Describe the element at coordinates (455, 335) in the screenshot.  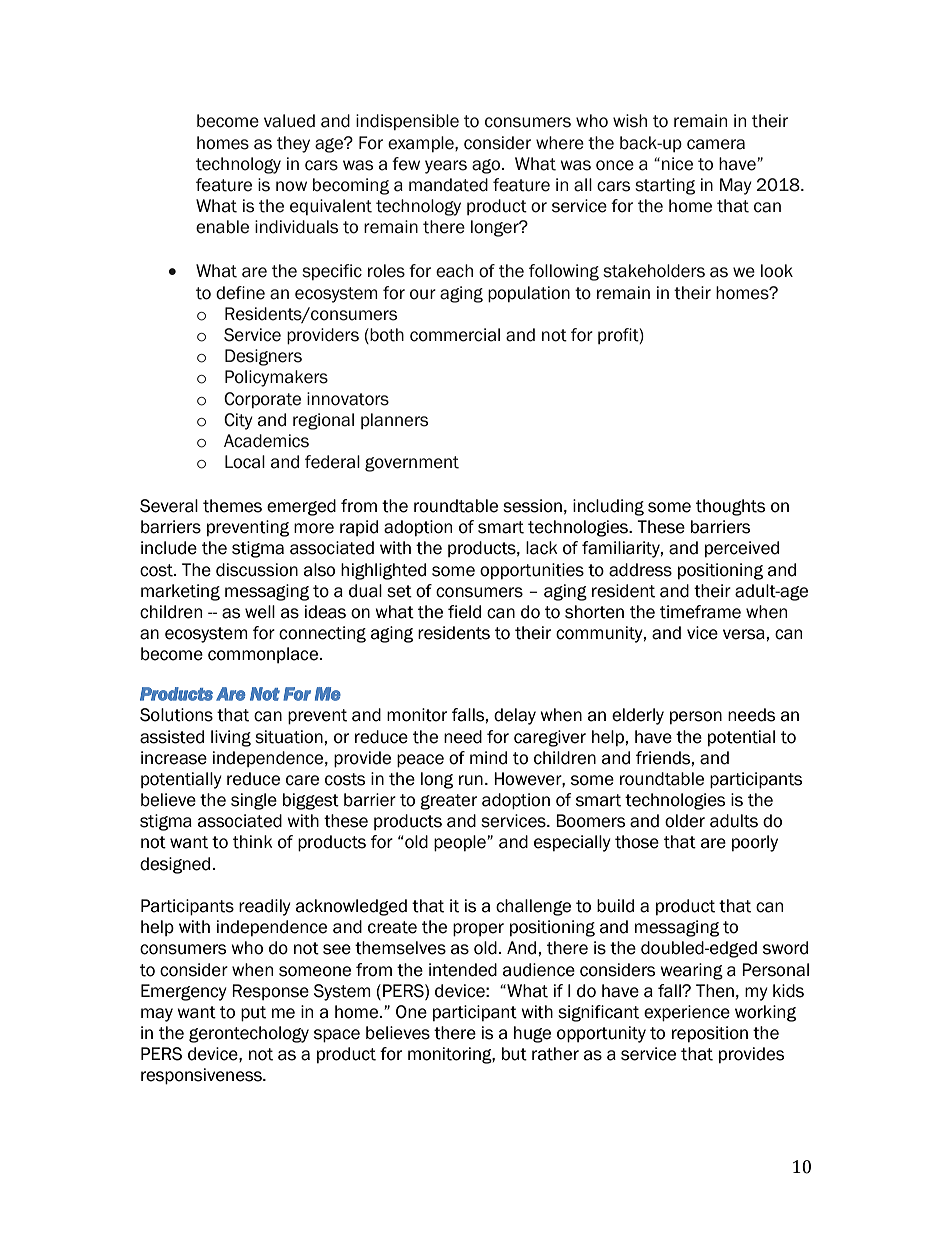
I see `commercial` at that location.
